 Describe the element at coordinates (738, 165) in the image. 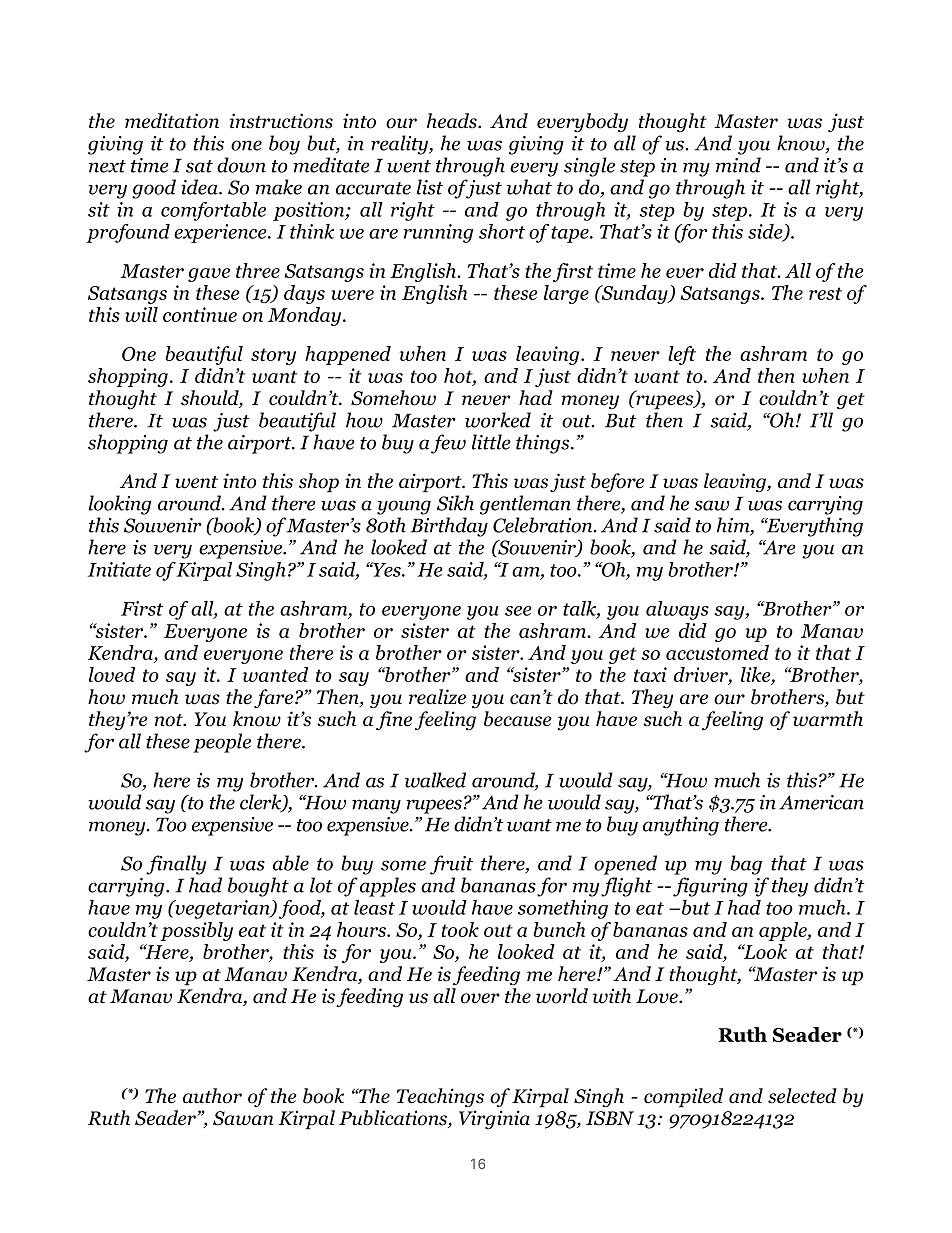

I see `mind` at that location.
